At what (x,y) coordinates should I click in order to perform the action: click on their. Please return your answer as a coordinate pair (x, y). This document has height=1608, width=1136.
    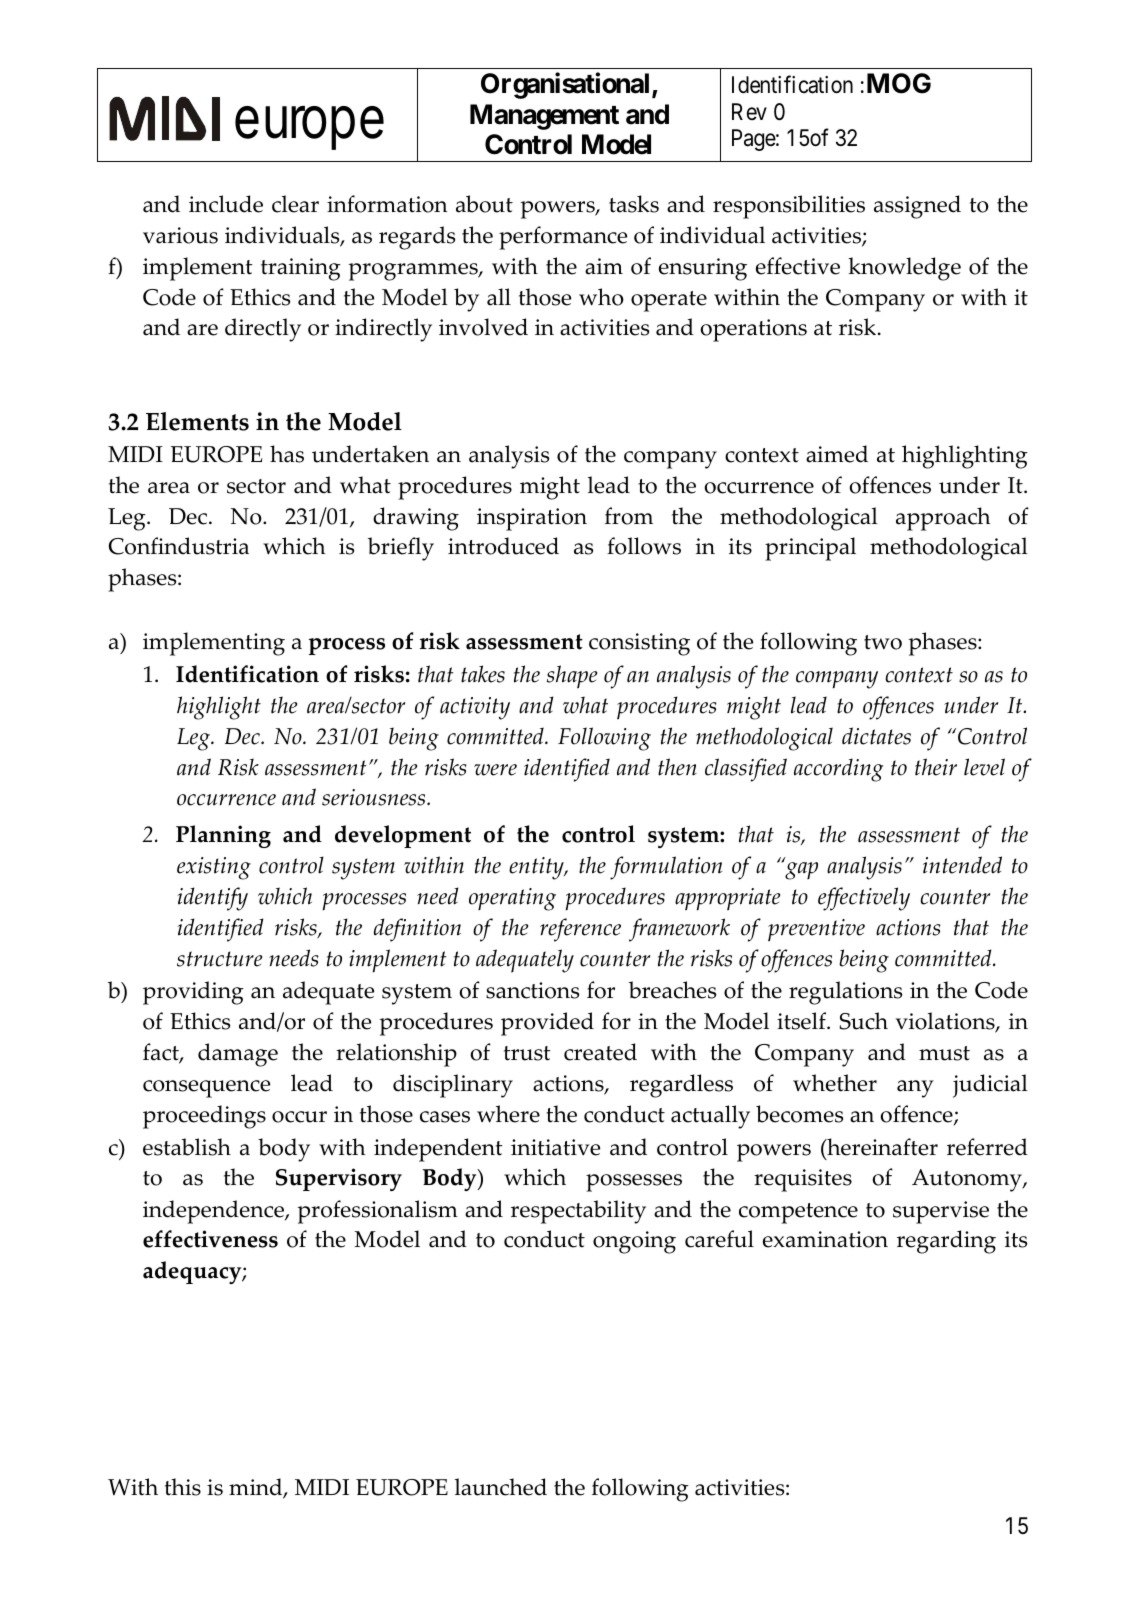
    Looking at the image, I should click on (936, 767).
